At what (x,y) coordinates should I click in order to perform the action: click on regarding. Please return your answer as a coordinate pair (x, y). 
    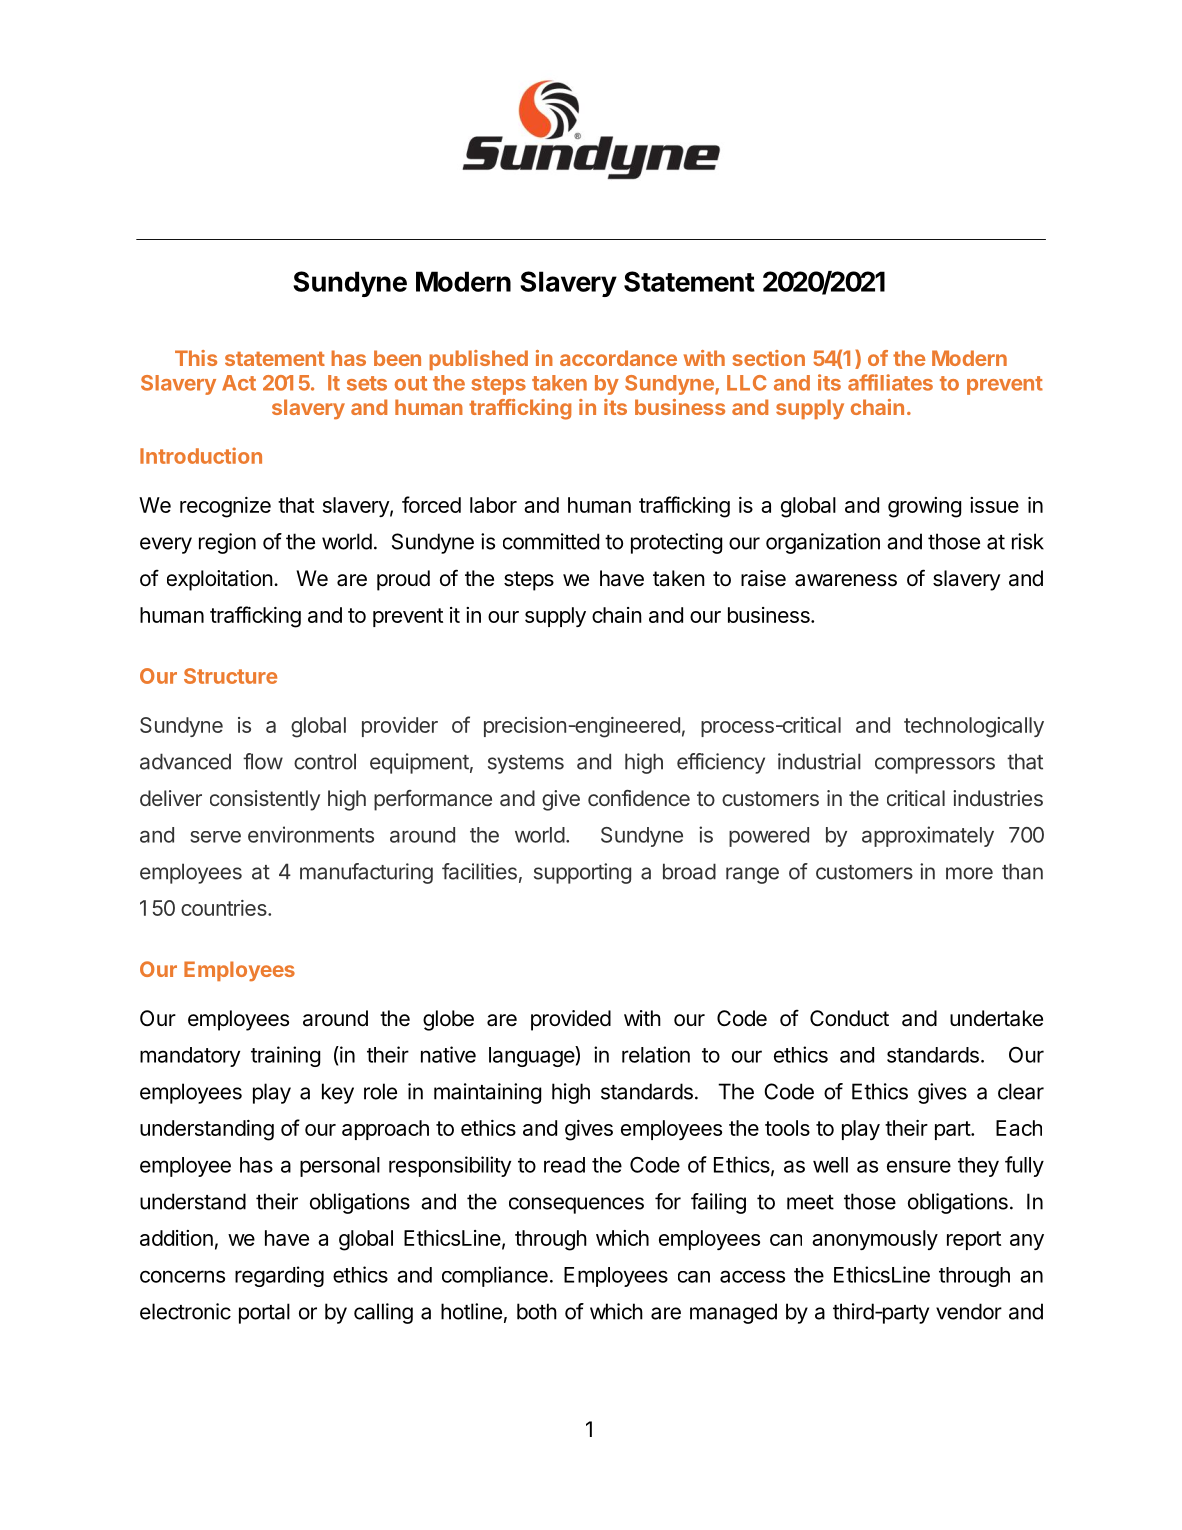
    Looking at the image, I should click on (279, 1276).
